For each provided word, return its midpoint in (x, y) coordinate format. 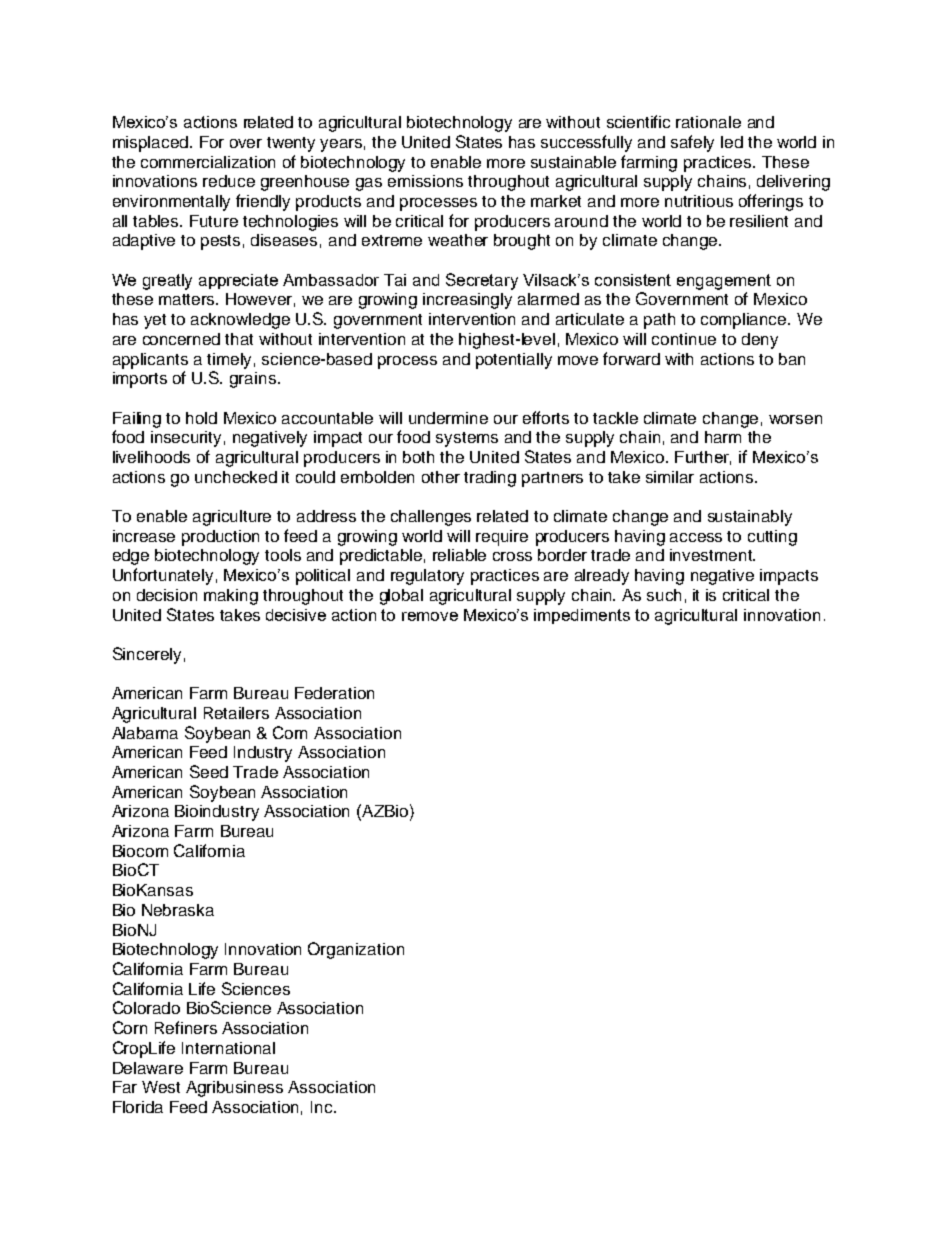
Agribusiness (234, 1089)
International (228, 1048)
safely (692, 143)
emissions (425, 181)
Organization (356, 950)
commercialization (208, 162)
